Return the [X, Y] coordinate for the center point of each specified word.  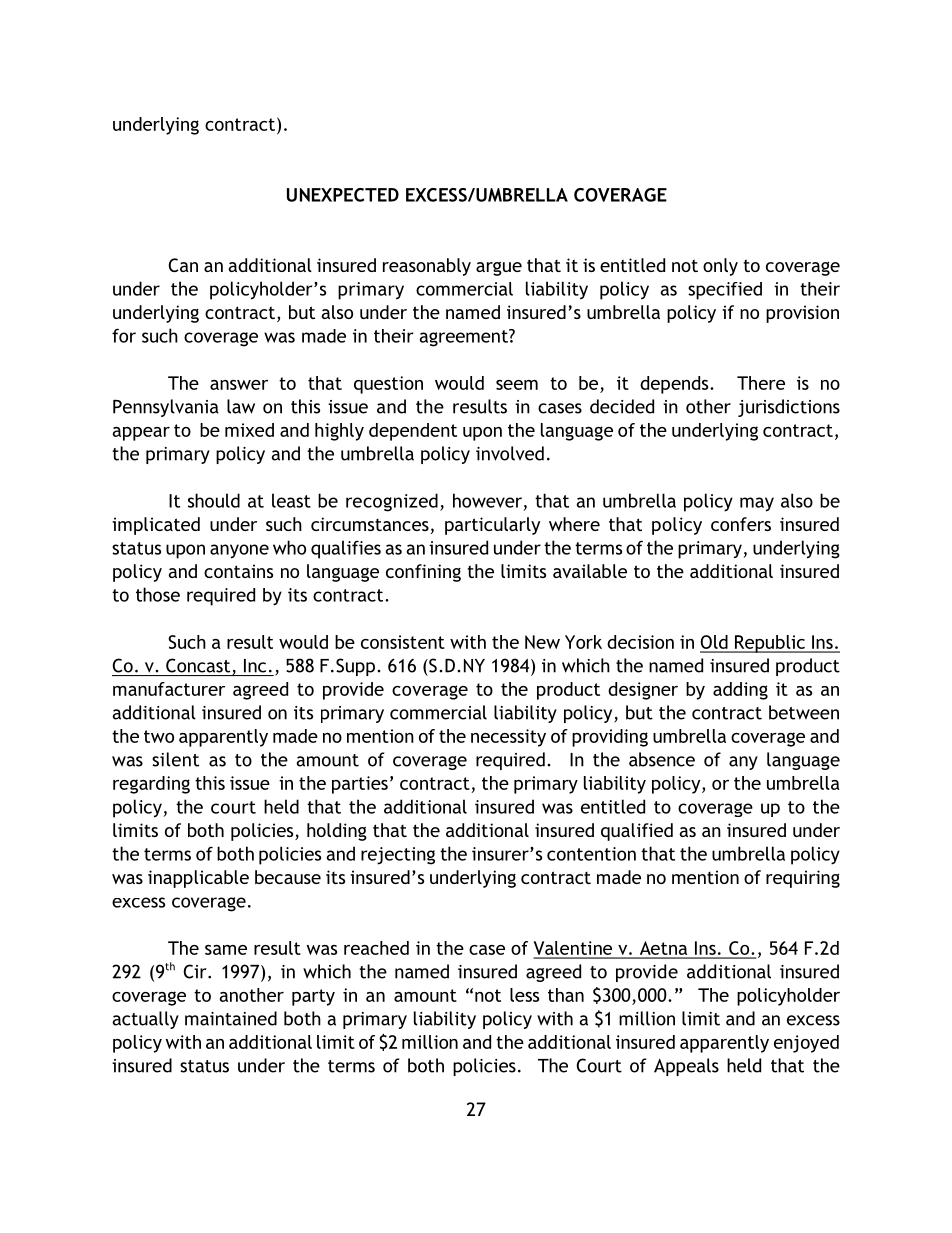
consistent [403, 642]
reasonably [427, 267]
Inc [255, 666]
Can [183, 265]
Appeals [686, 1067]
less [524, 995]
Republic [769, 644]
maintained [231, 1018]
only [720, 267]
